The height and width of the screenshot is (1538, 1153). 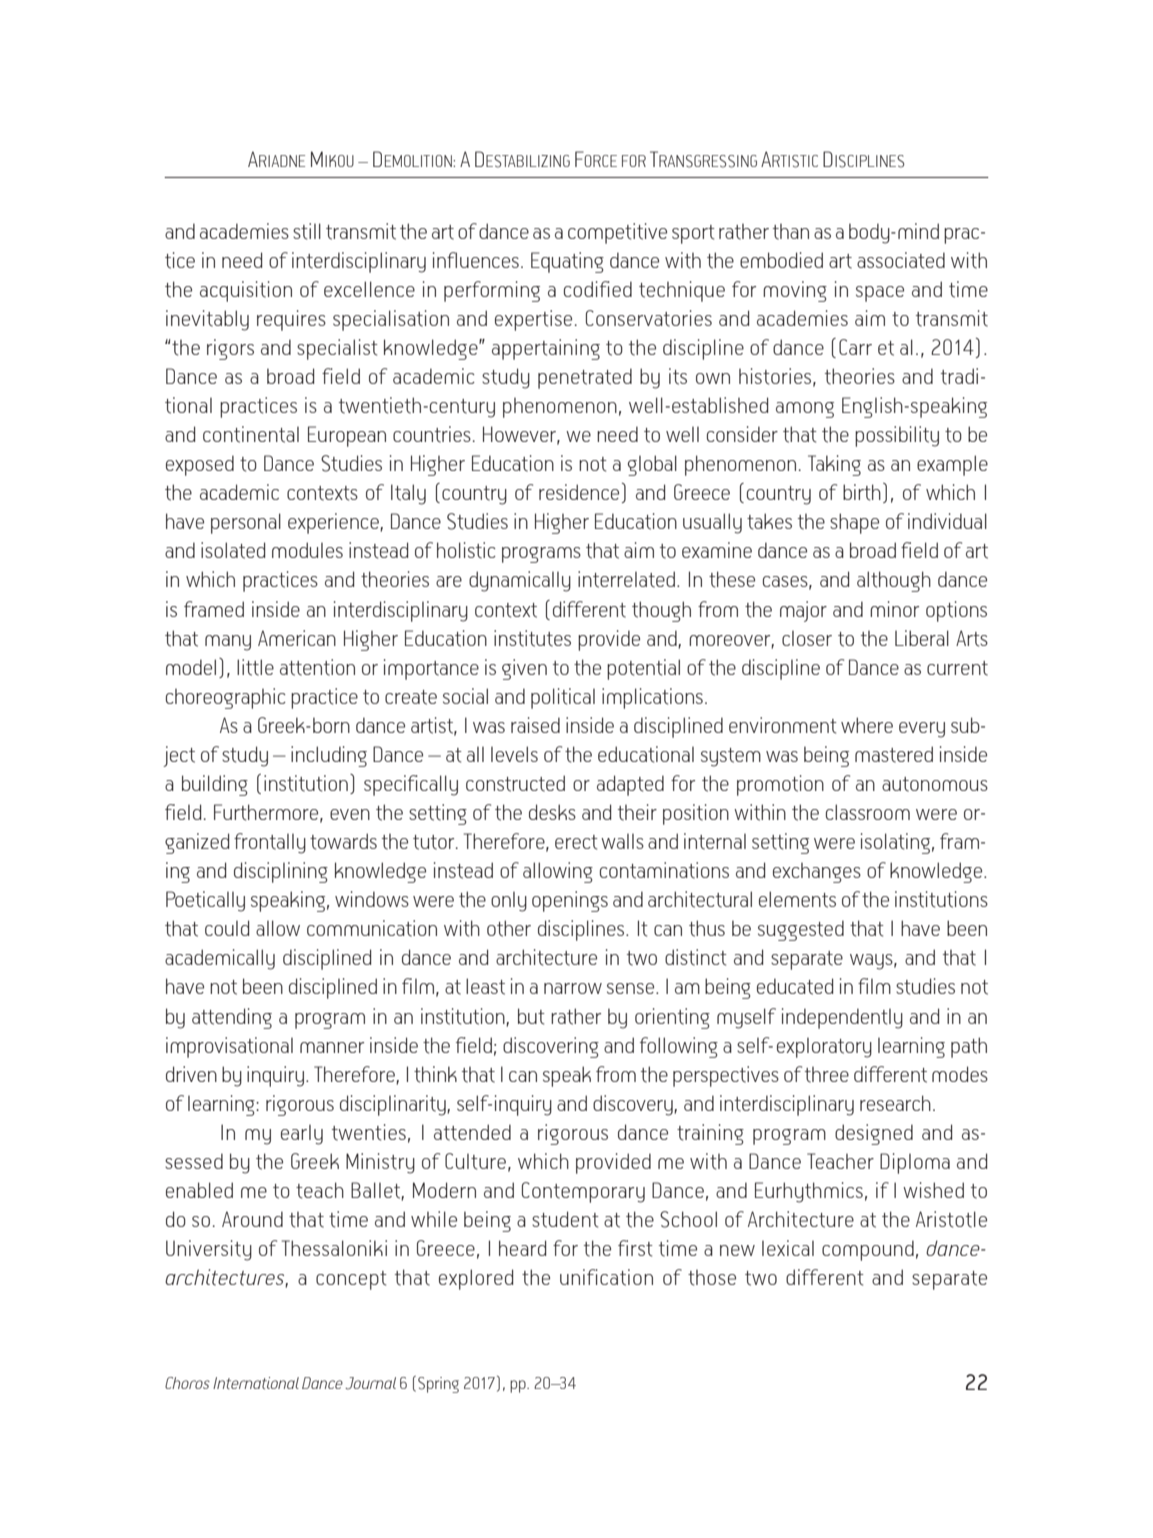 I want to click on acquisition, so click(x=246, y=291).
